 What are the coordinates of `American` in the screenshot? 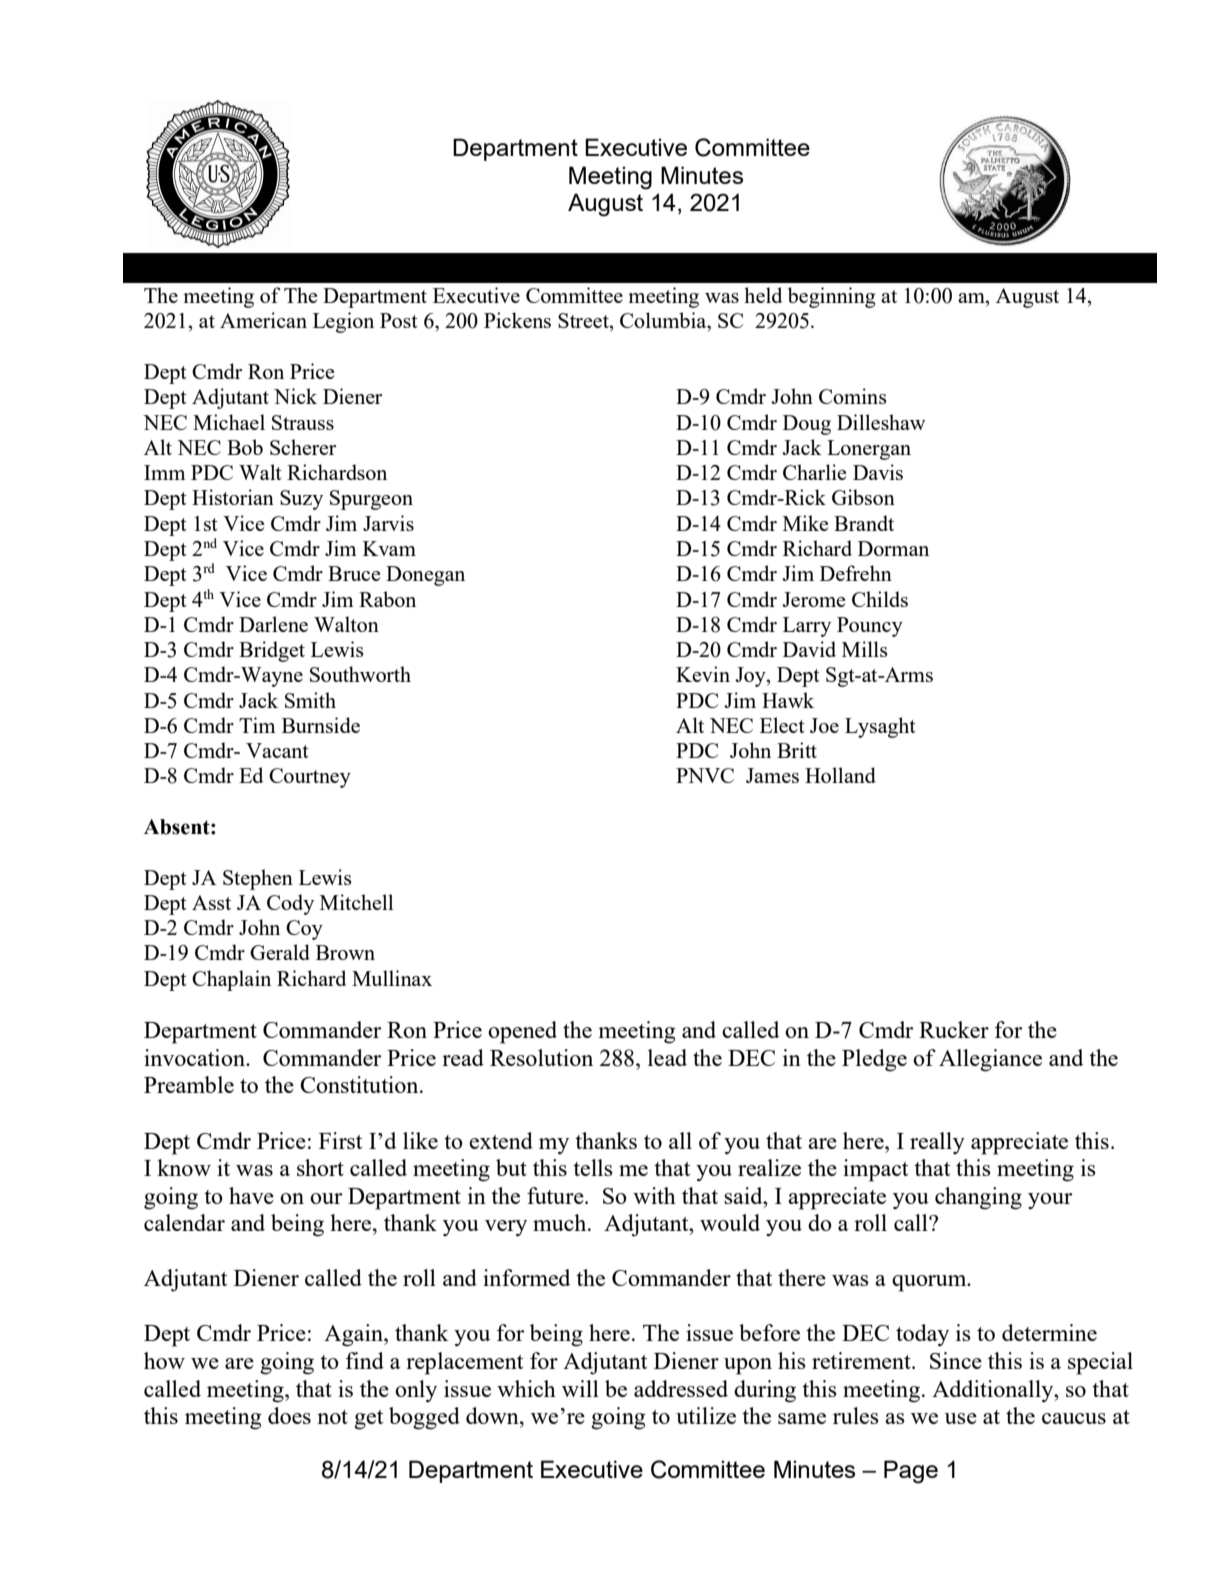 It's located at (263, 320).
